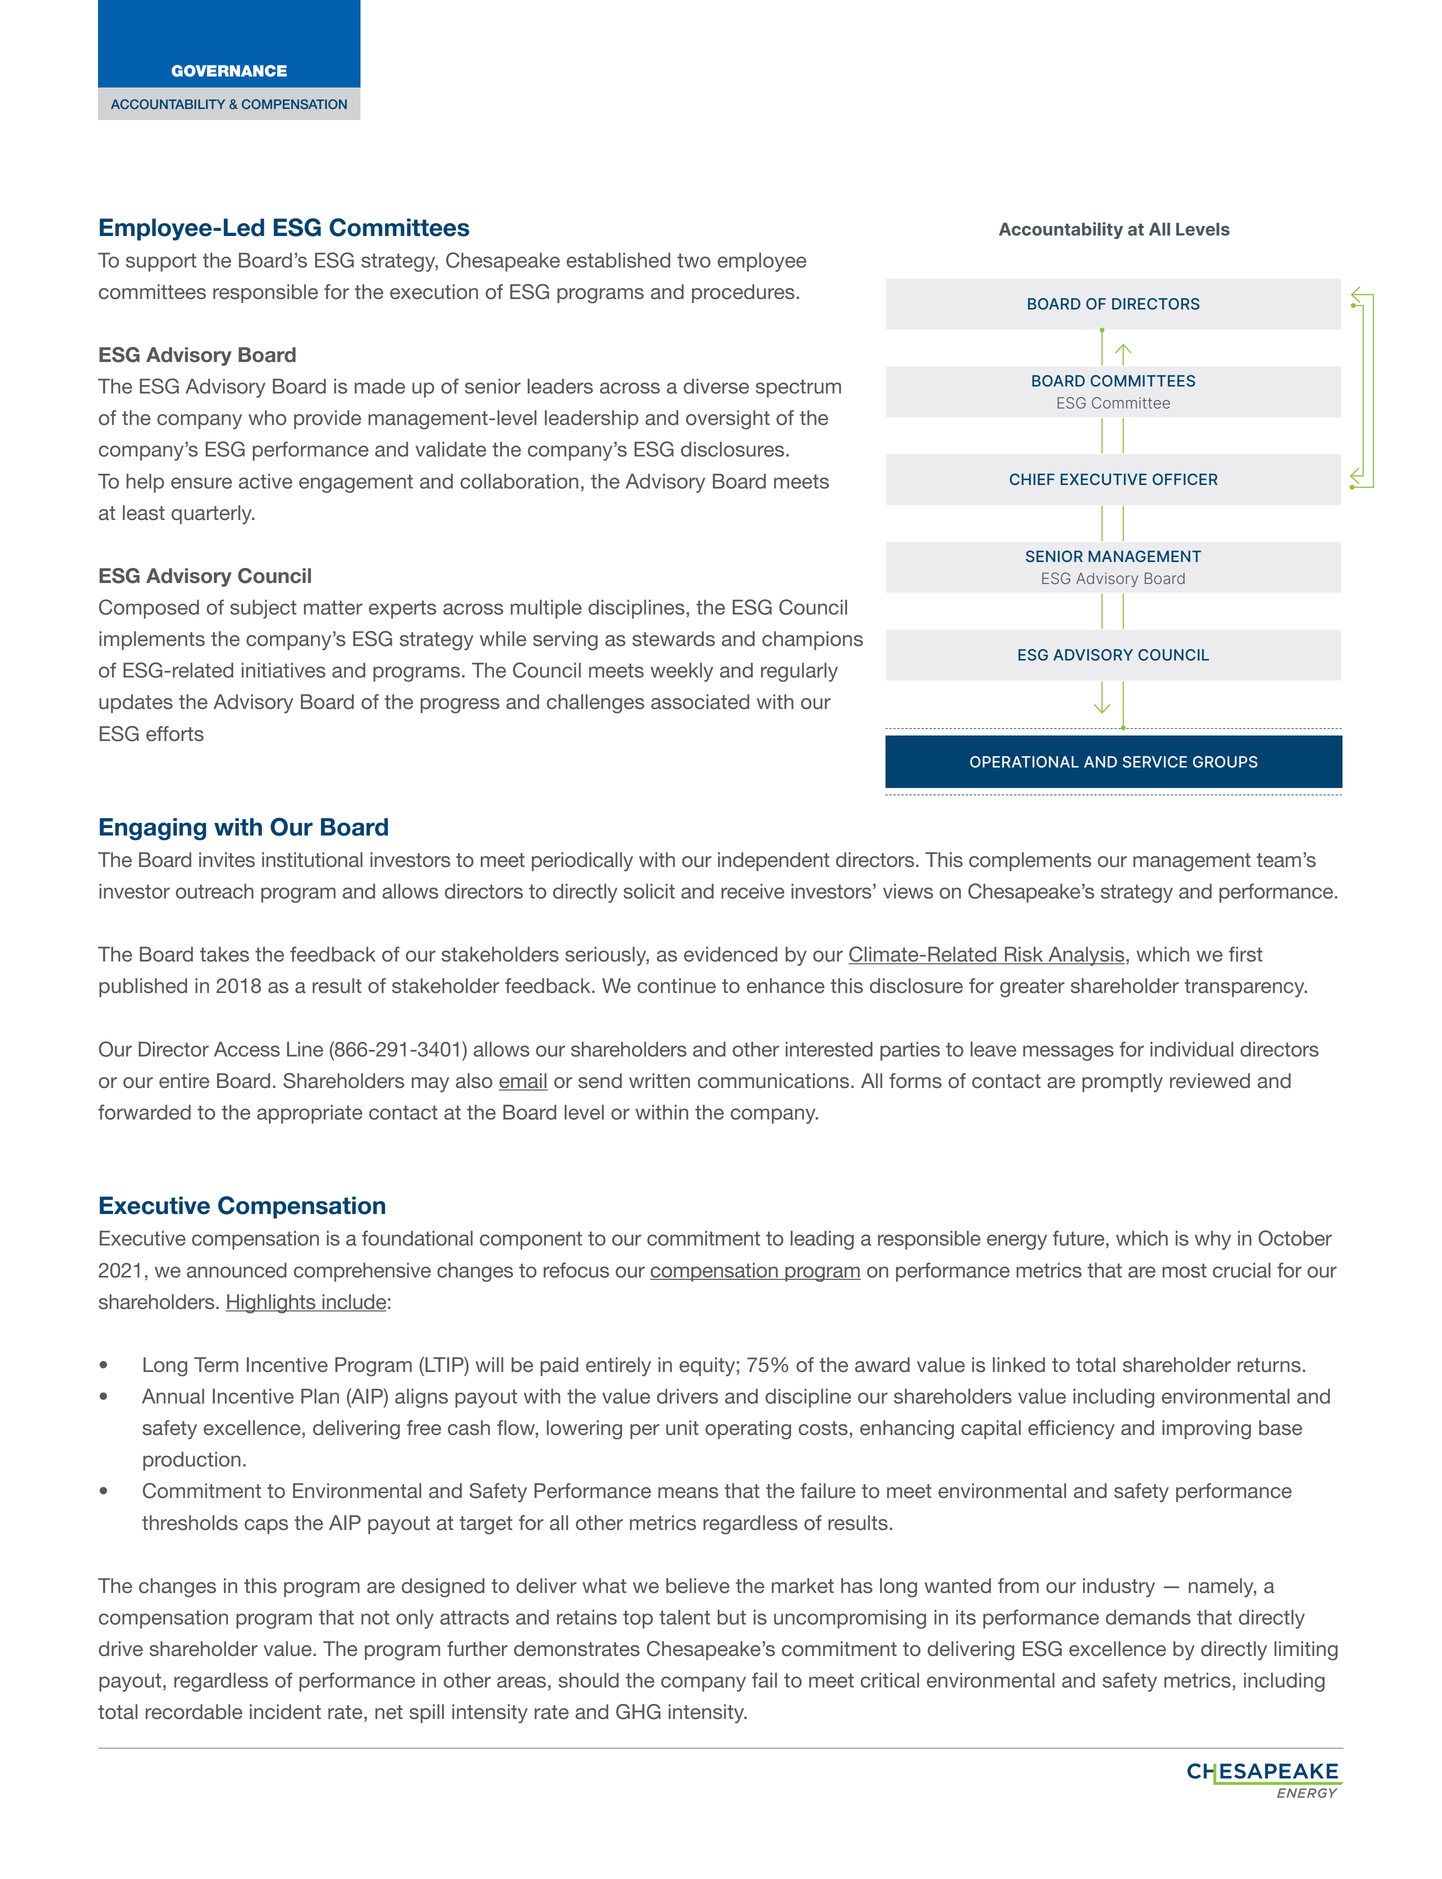 This document has height=1879, width=1442. Describe the element at coordinates (731, 1617) in the document. I see `but` at that location.
